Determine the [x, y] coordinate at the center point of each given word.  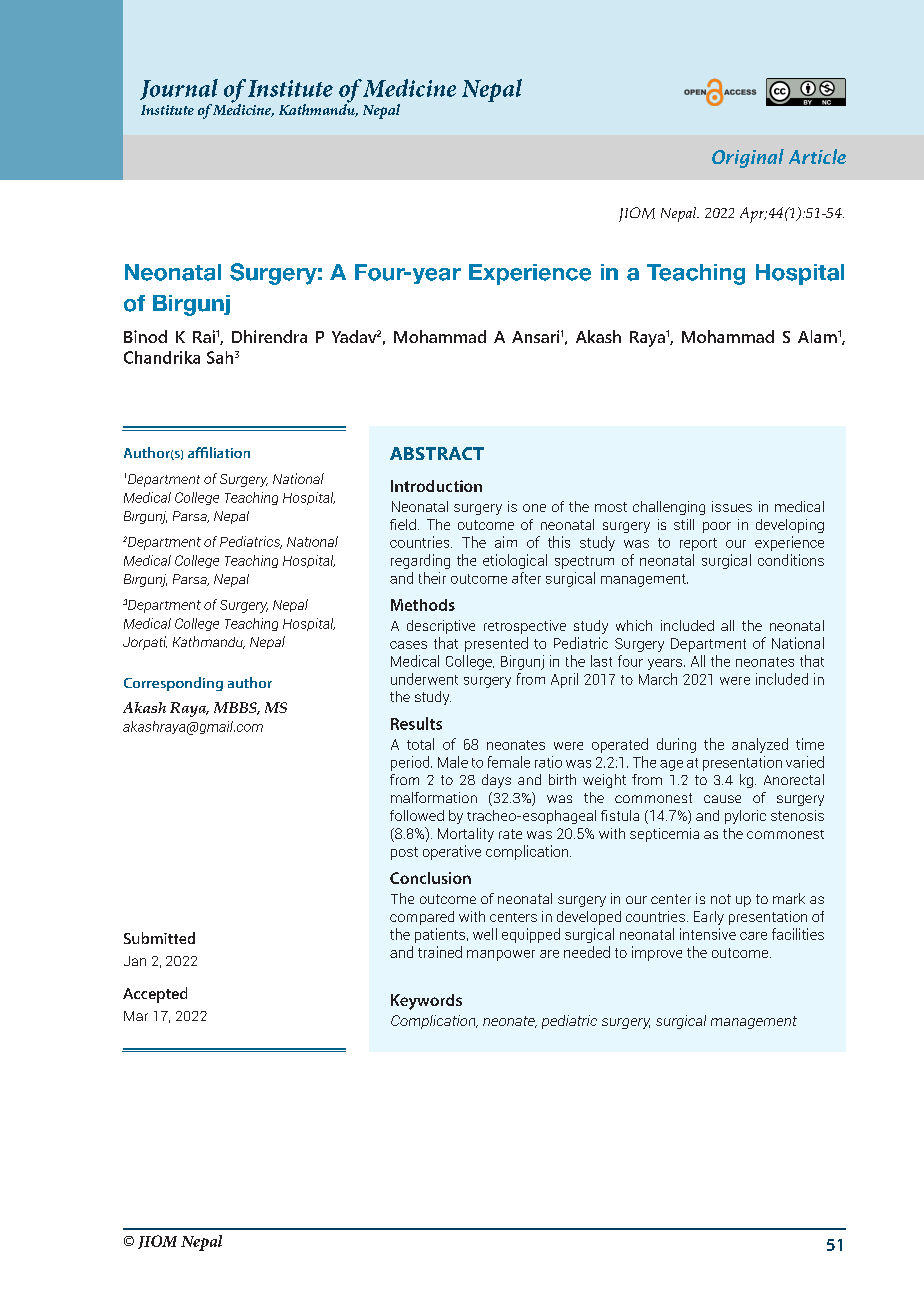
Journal [179, 89]
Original [748, 158]
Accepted [155, 995]
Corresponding [173, 684]
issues [732, 506]
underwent [424, 679]
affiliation [219, 452]
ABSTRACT [437, 453]
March [658, 679]
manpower [501, 955]
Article [817, 156]
